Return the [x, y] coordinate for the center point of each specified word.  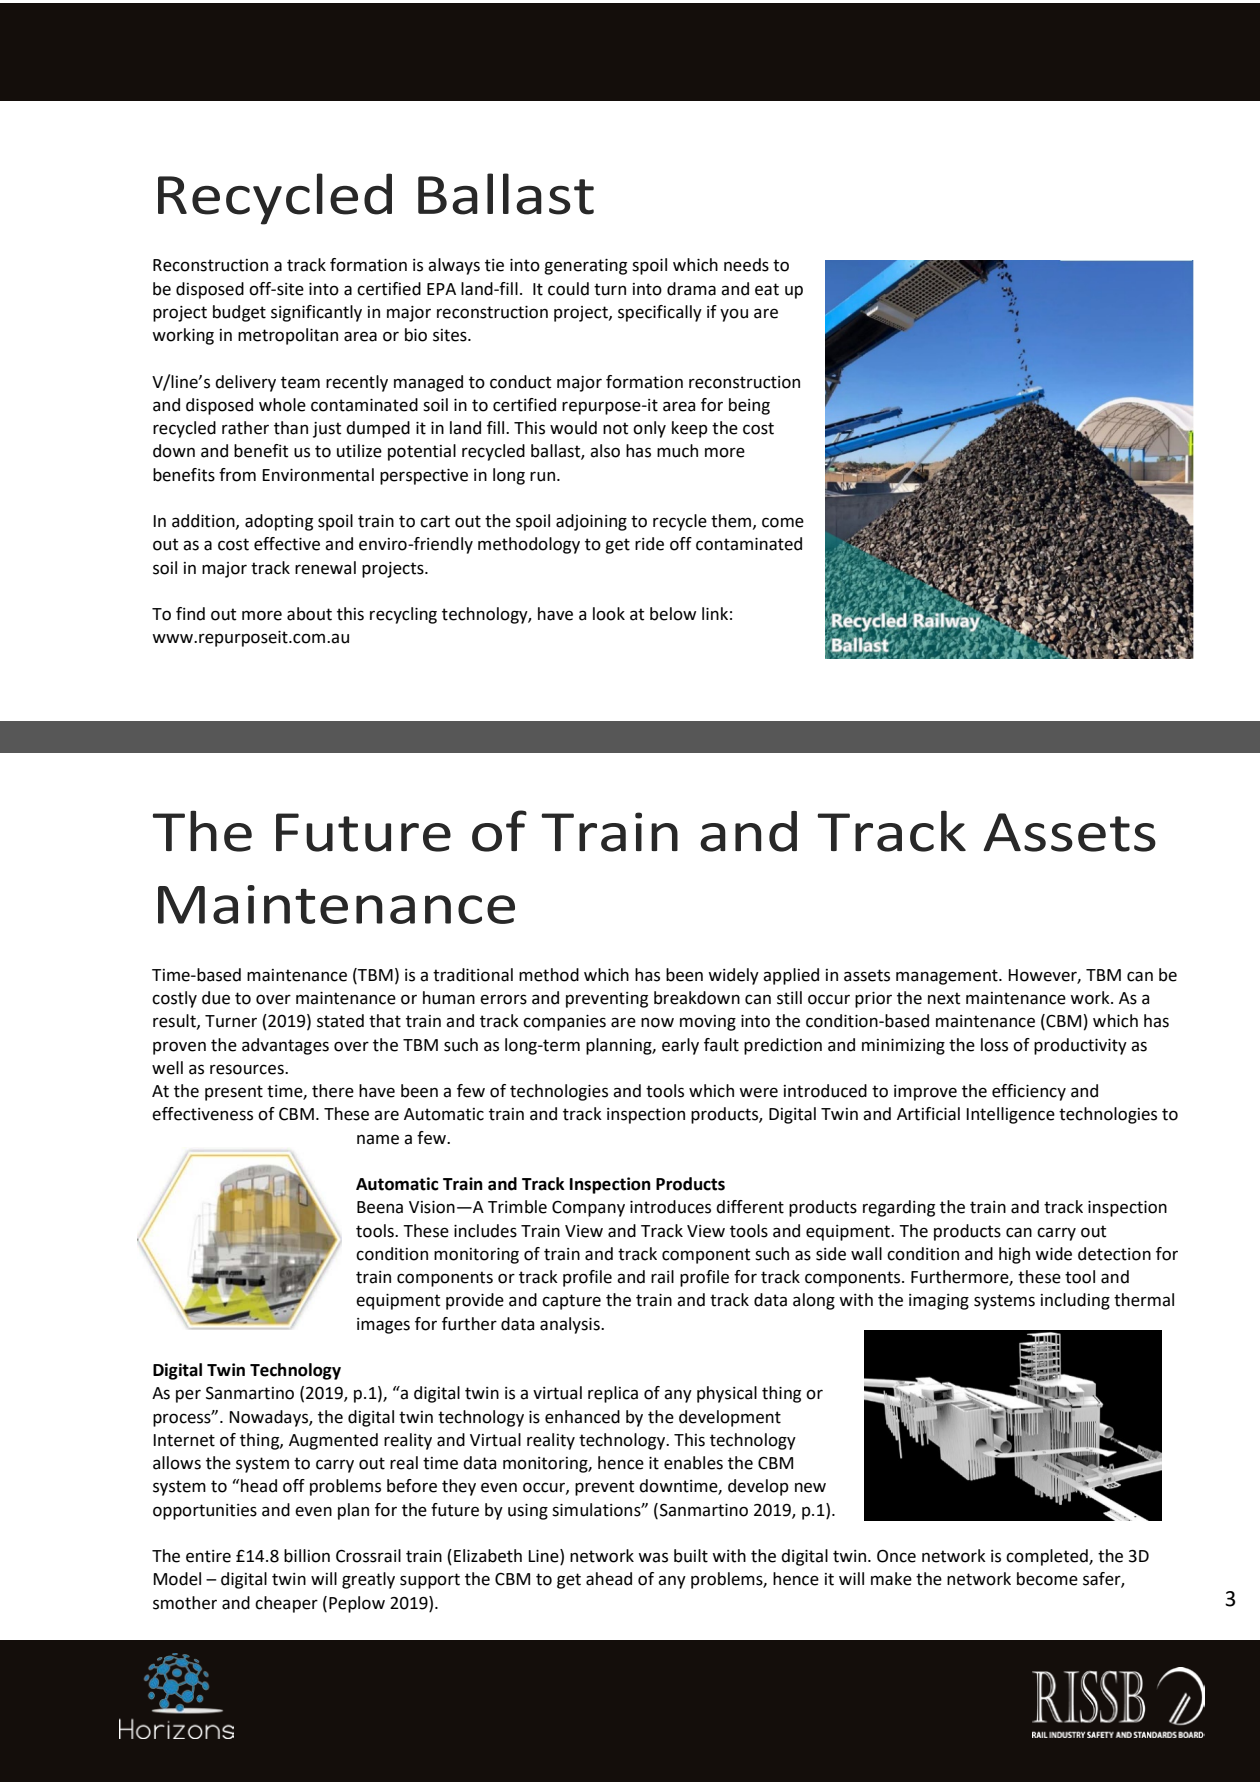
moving [708, 1023]
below [673, 614]
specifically [660, 313]
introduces [670, 1207]
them [731, 521]
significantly [316, 313]
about [309, 614]
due [216, 998]
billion [307, 1556]
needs [746, 265]
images [383, 1326]
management [948, 977]
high [1014, 1255]
